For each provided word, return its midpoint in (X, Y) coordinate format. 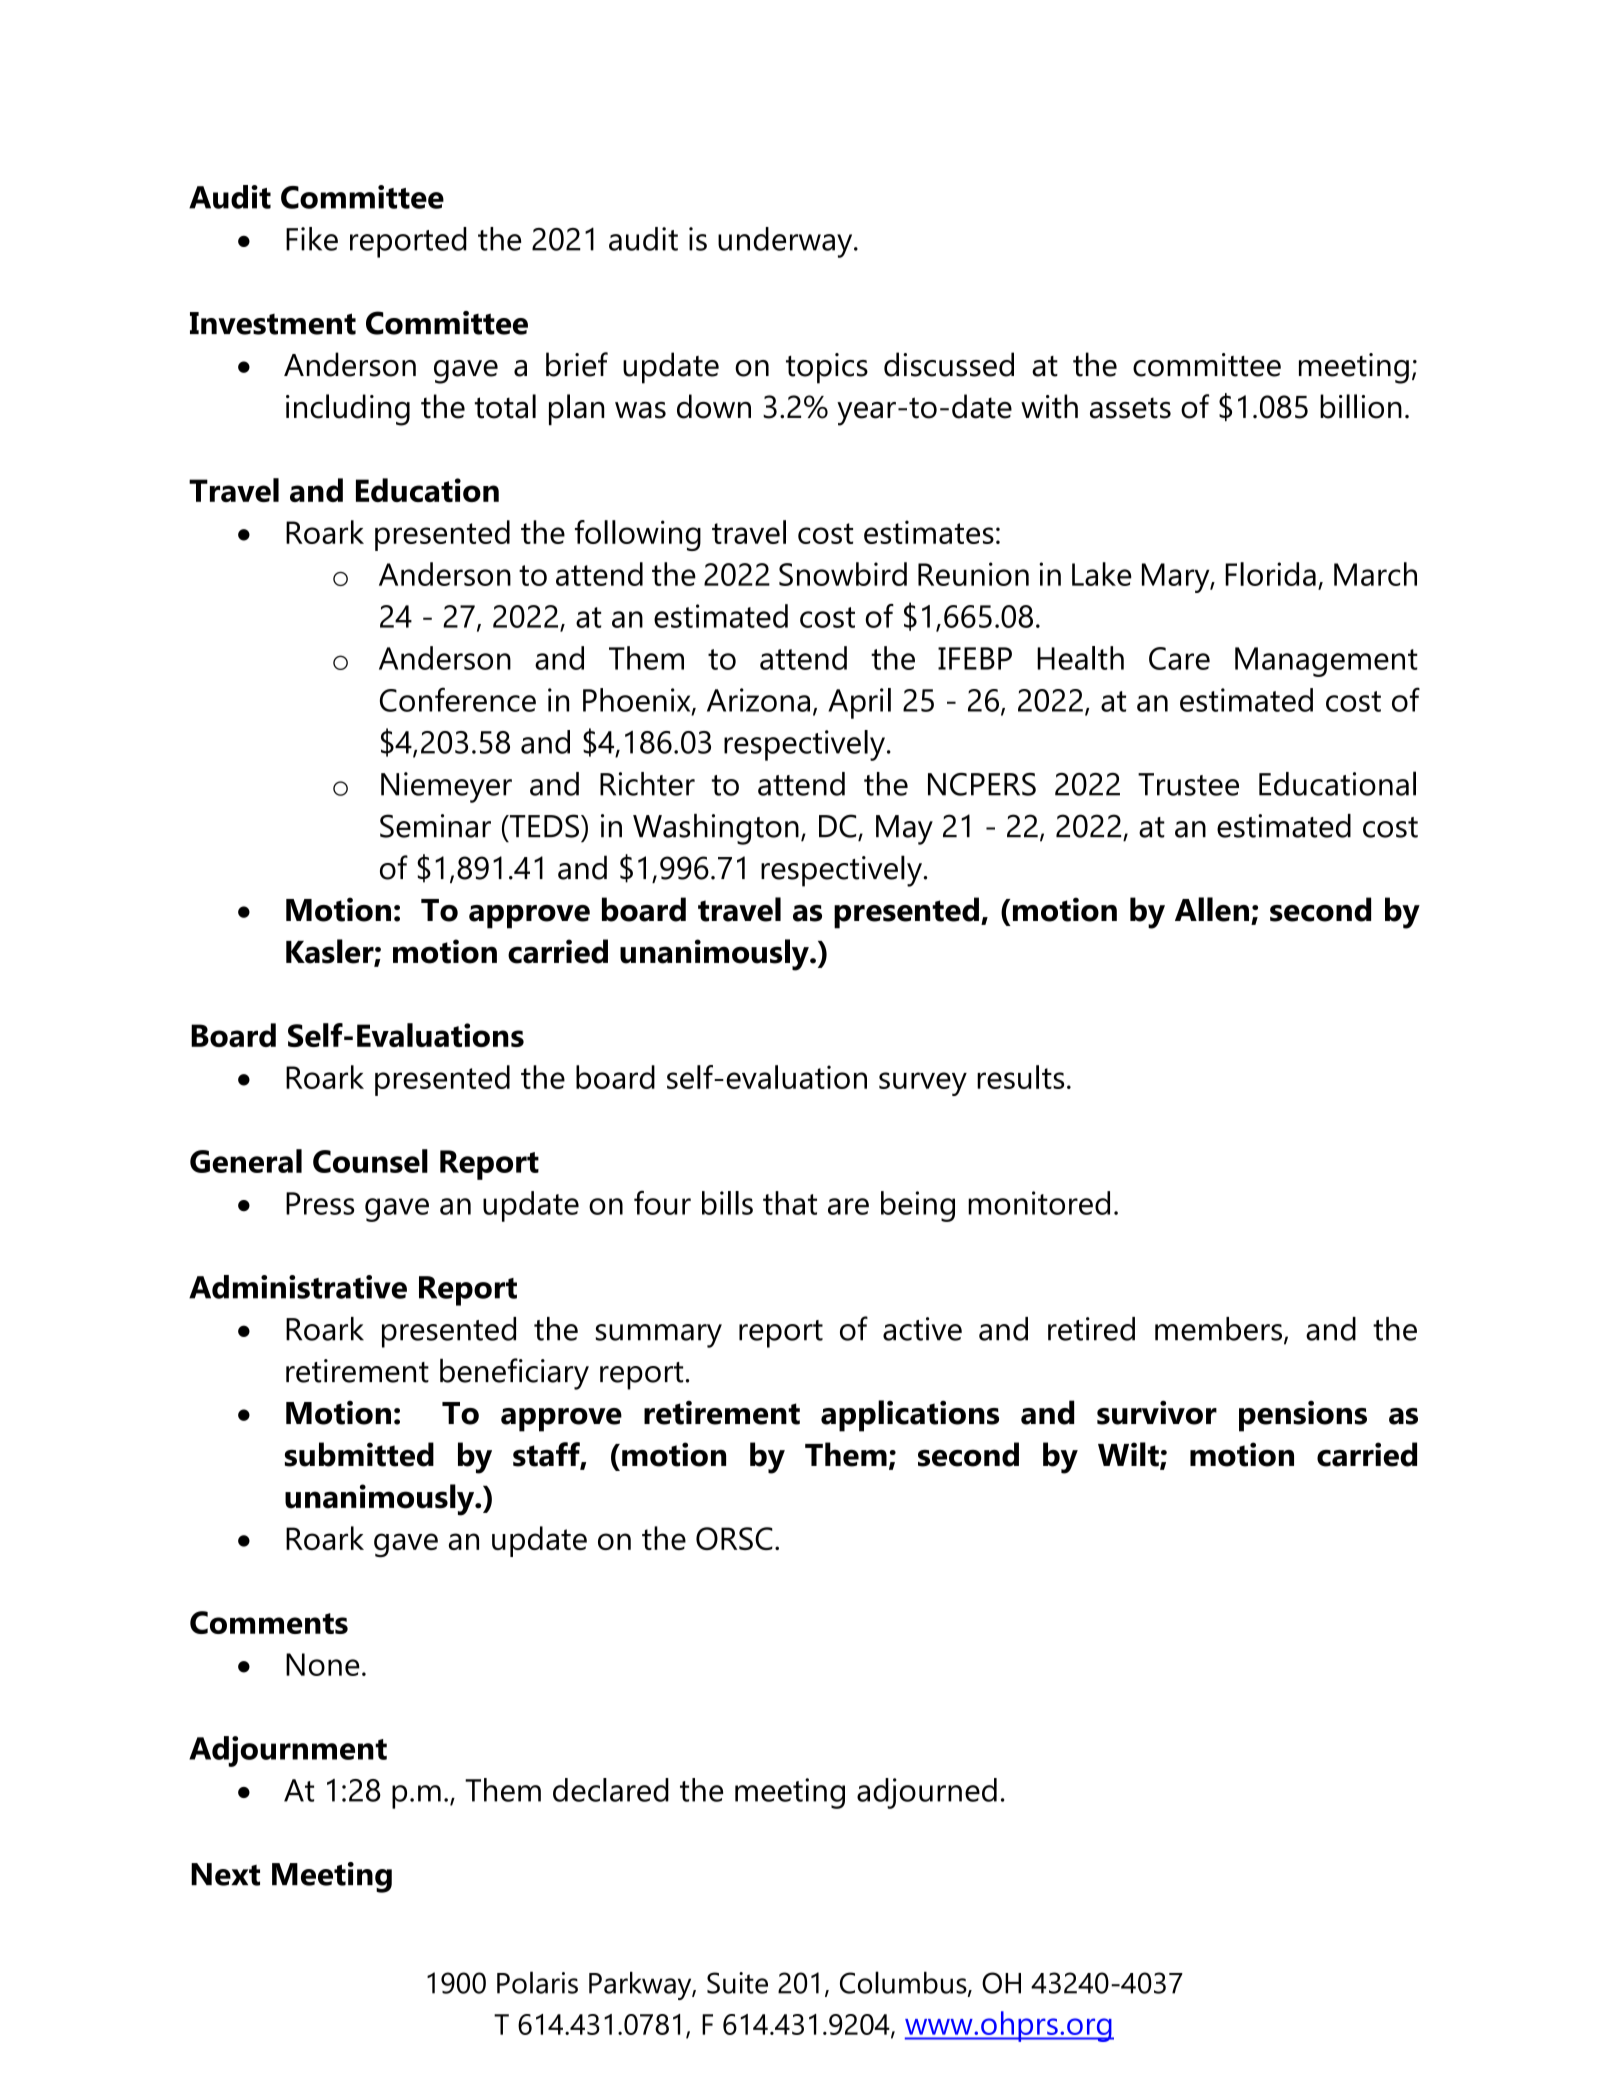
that (790, 1203)
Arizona (758, 700)
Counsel (370, 1161)
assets (1130, 408)
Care (1179, 658)
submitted (359, 1454)
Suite (737, 1983)
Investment (273, 323)
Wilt (1129, 1455)
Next (225, 1874)
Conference (458, 699)
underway (786, 242)
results (1020, 1077)
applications (910, 1416)
